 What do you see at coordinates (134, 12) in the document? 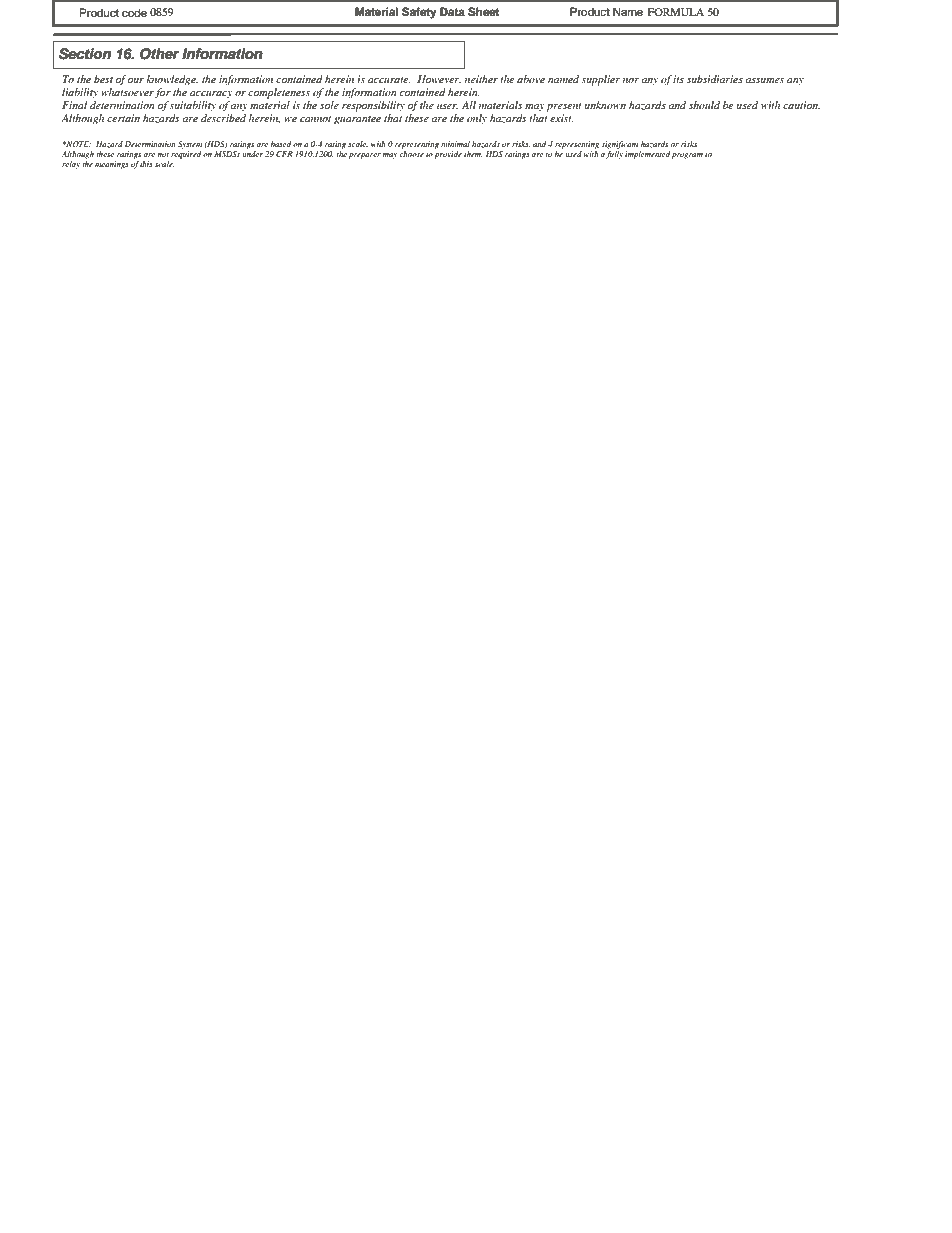
I see `code` at bounding box center [134, 12].
